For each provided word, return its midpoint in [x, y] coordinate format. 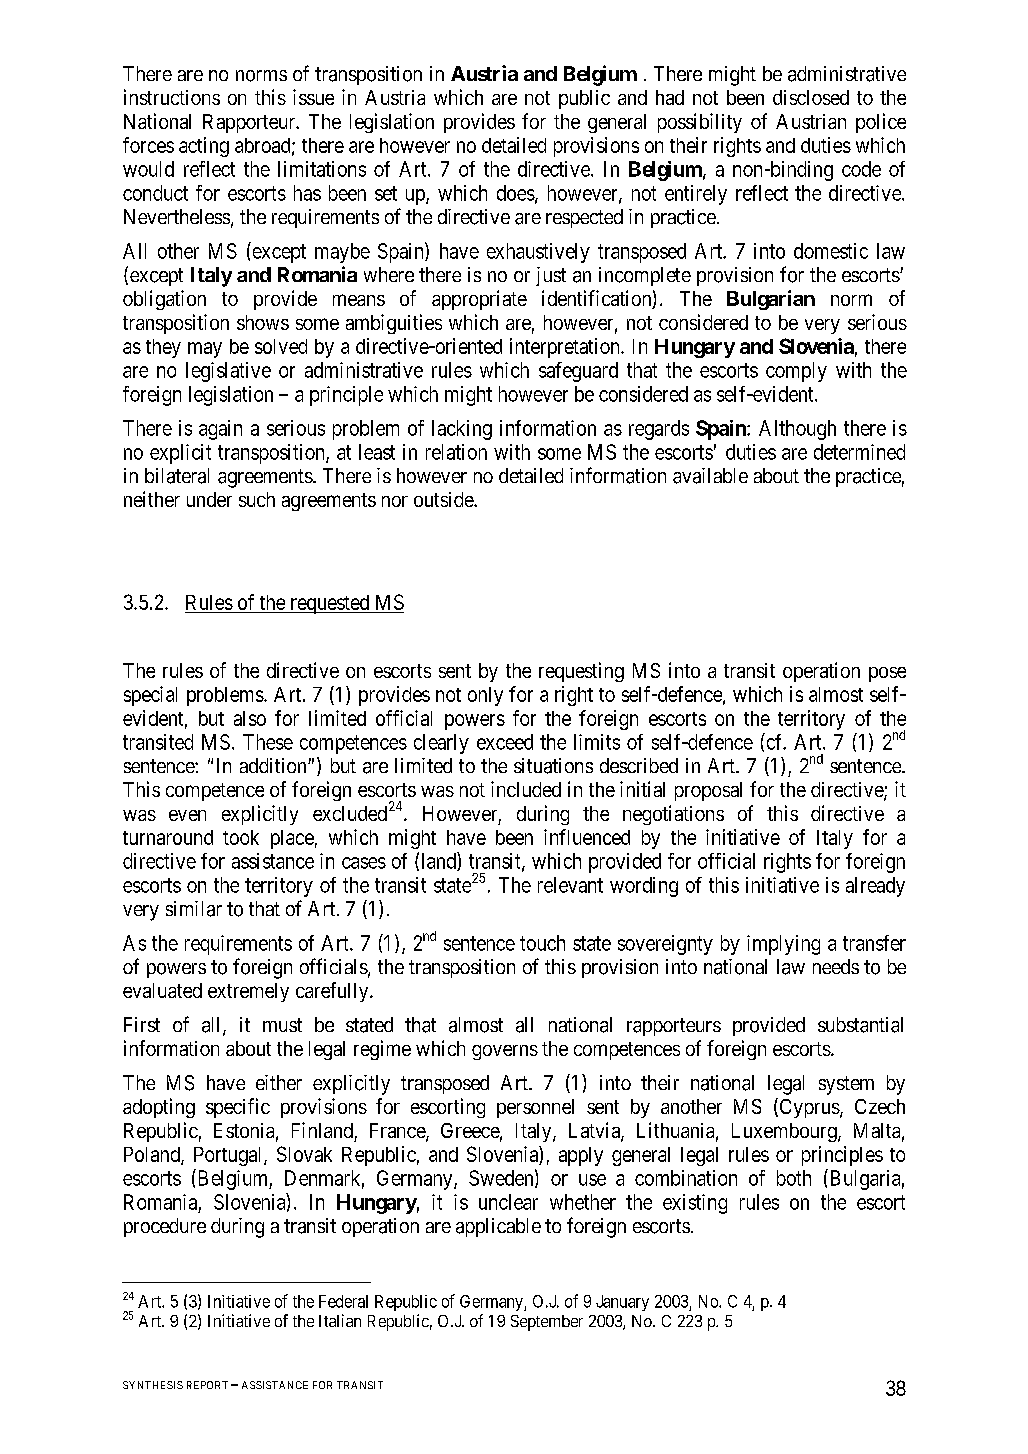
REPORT [207, 1385]
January [622, 1303]
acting [204, 147]
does [516, 193]
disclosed [811, 97]
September [547, 1323]
